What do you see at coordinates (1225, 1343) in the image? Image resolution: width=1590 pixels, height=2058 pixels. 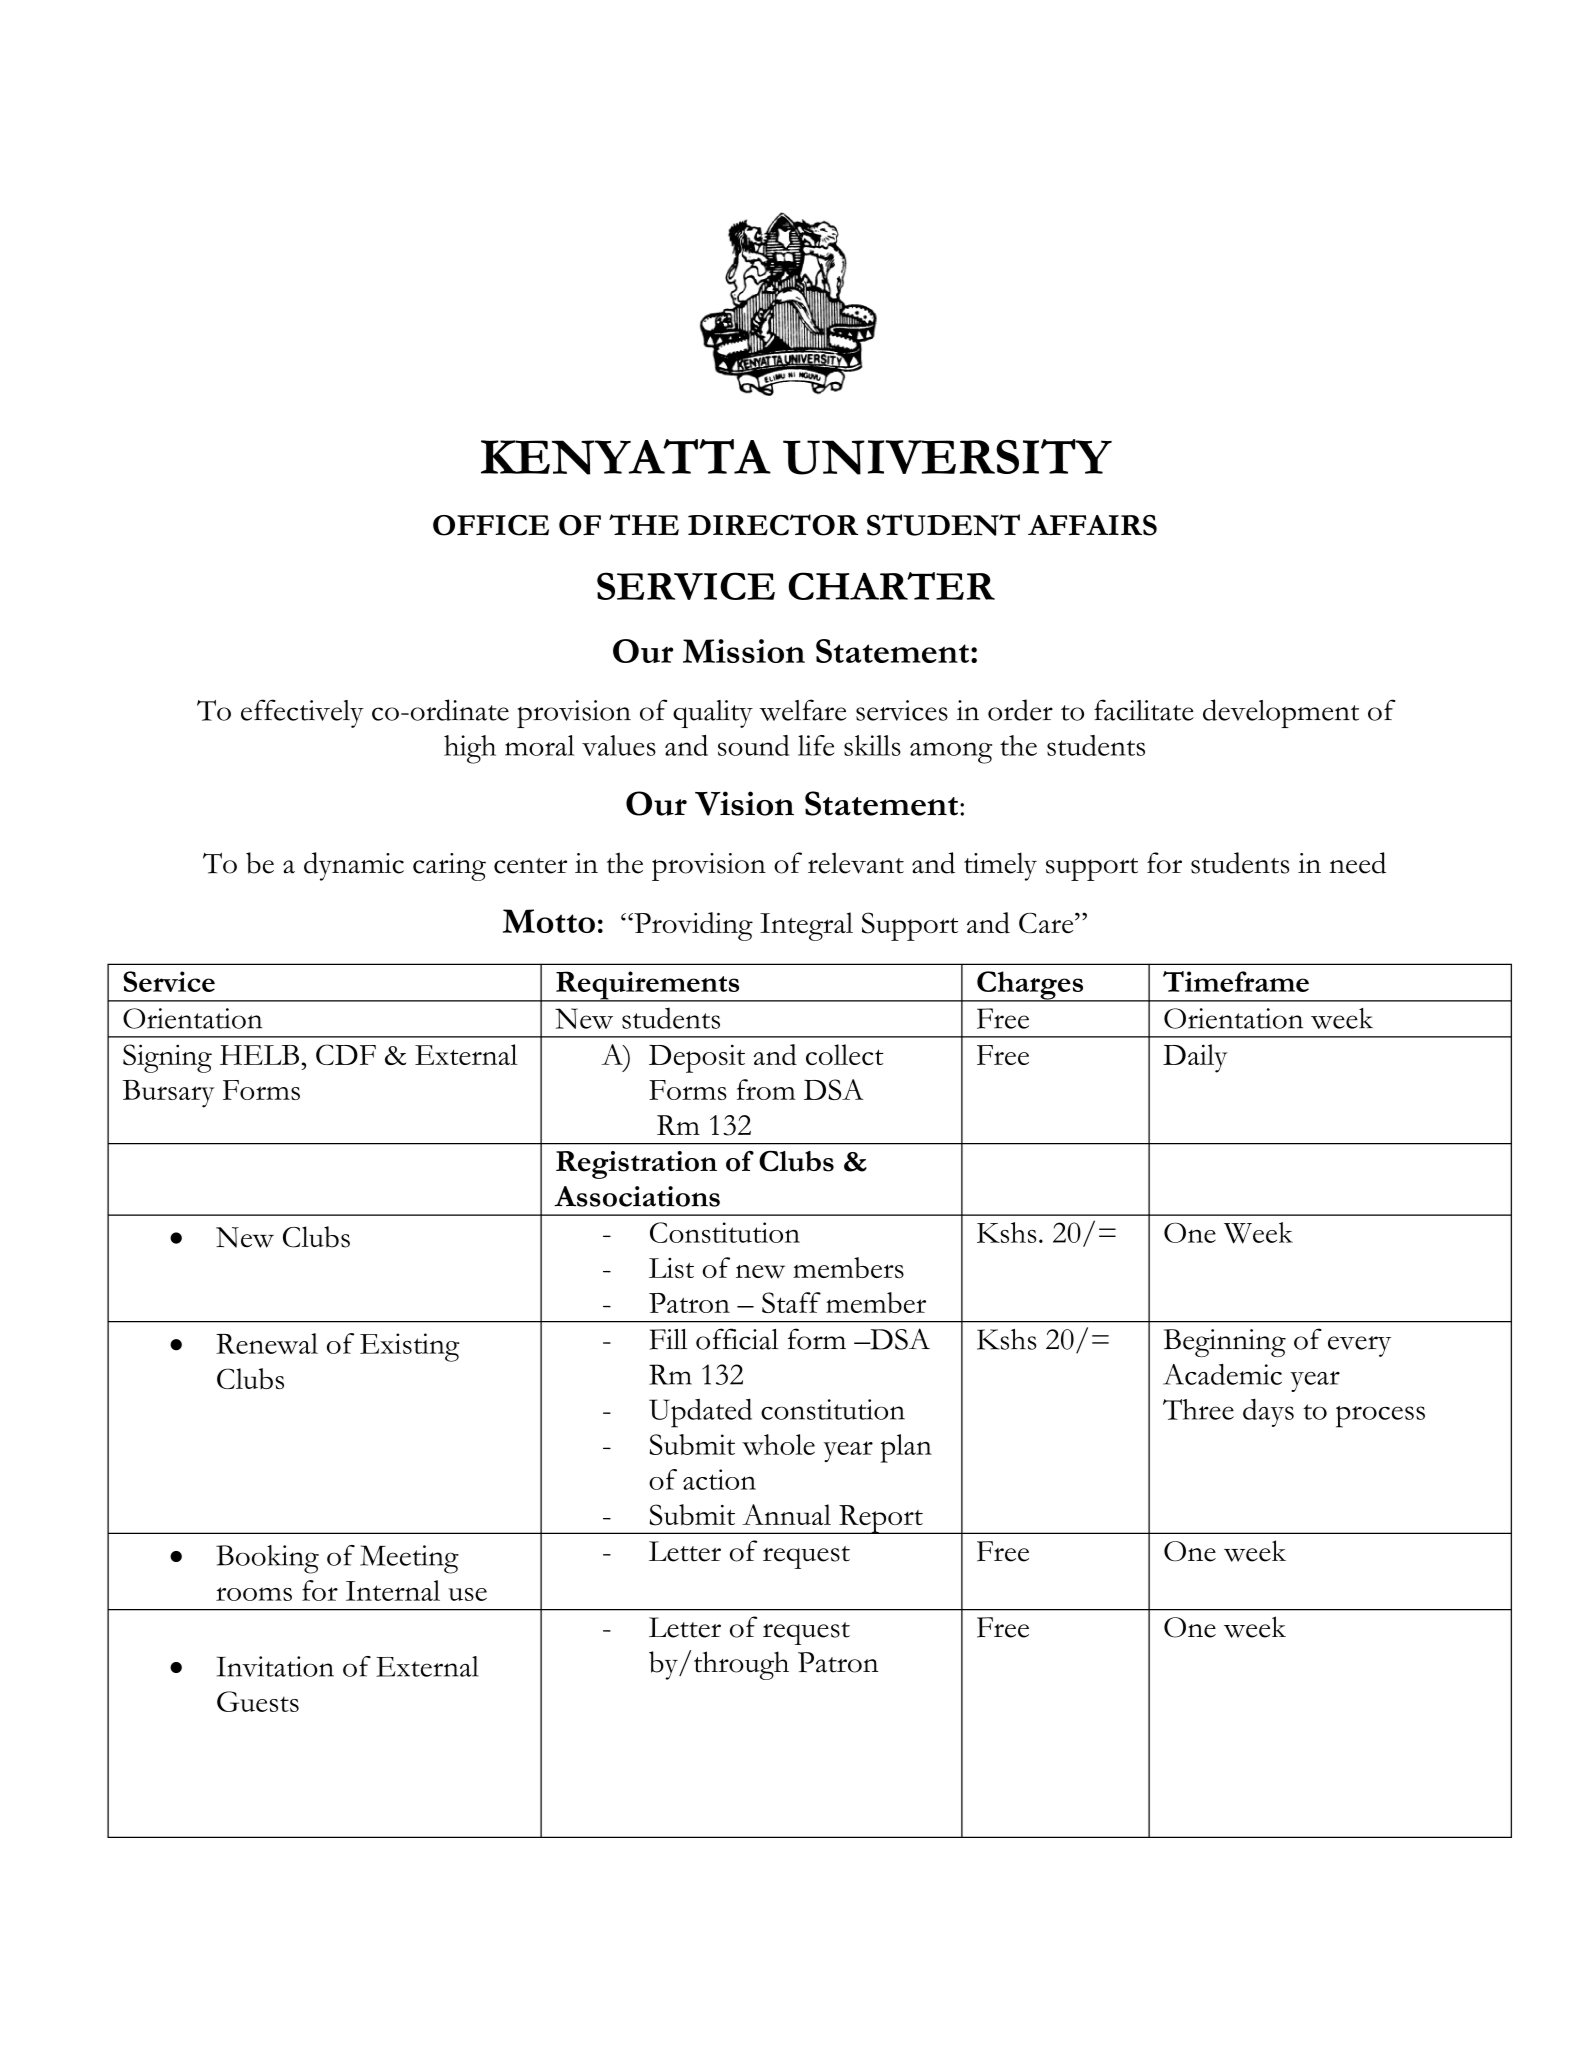 I see `Beginning` at bounding box center [1225, 1343].
